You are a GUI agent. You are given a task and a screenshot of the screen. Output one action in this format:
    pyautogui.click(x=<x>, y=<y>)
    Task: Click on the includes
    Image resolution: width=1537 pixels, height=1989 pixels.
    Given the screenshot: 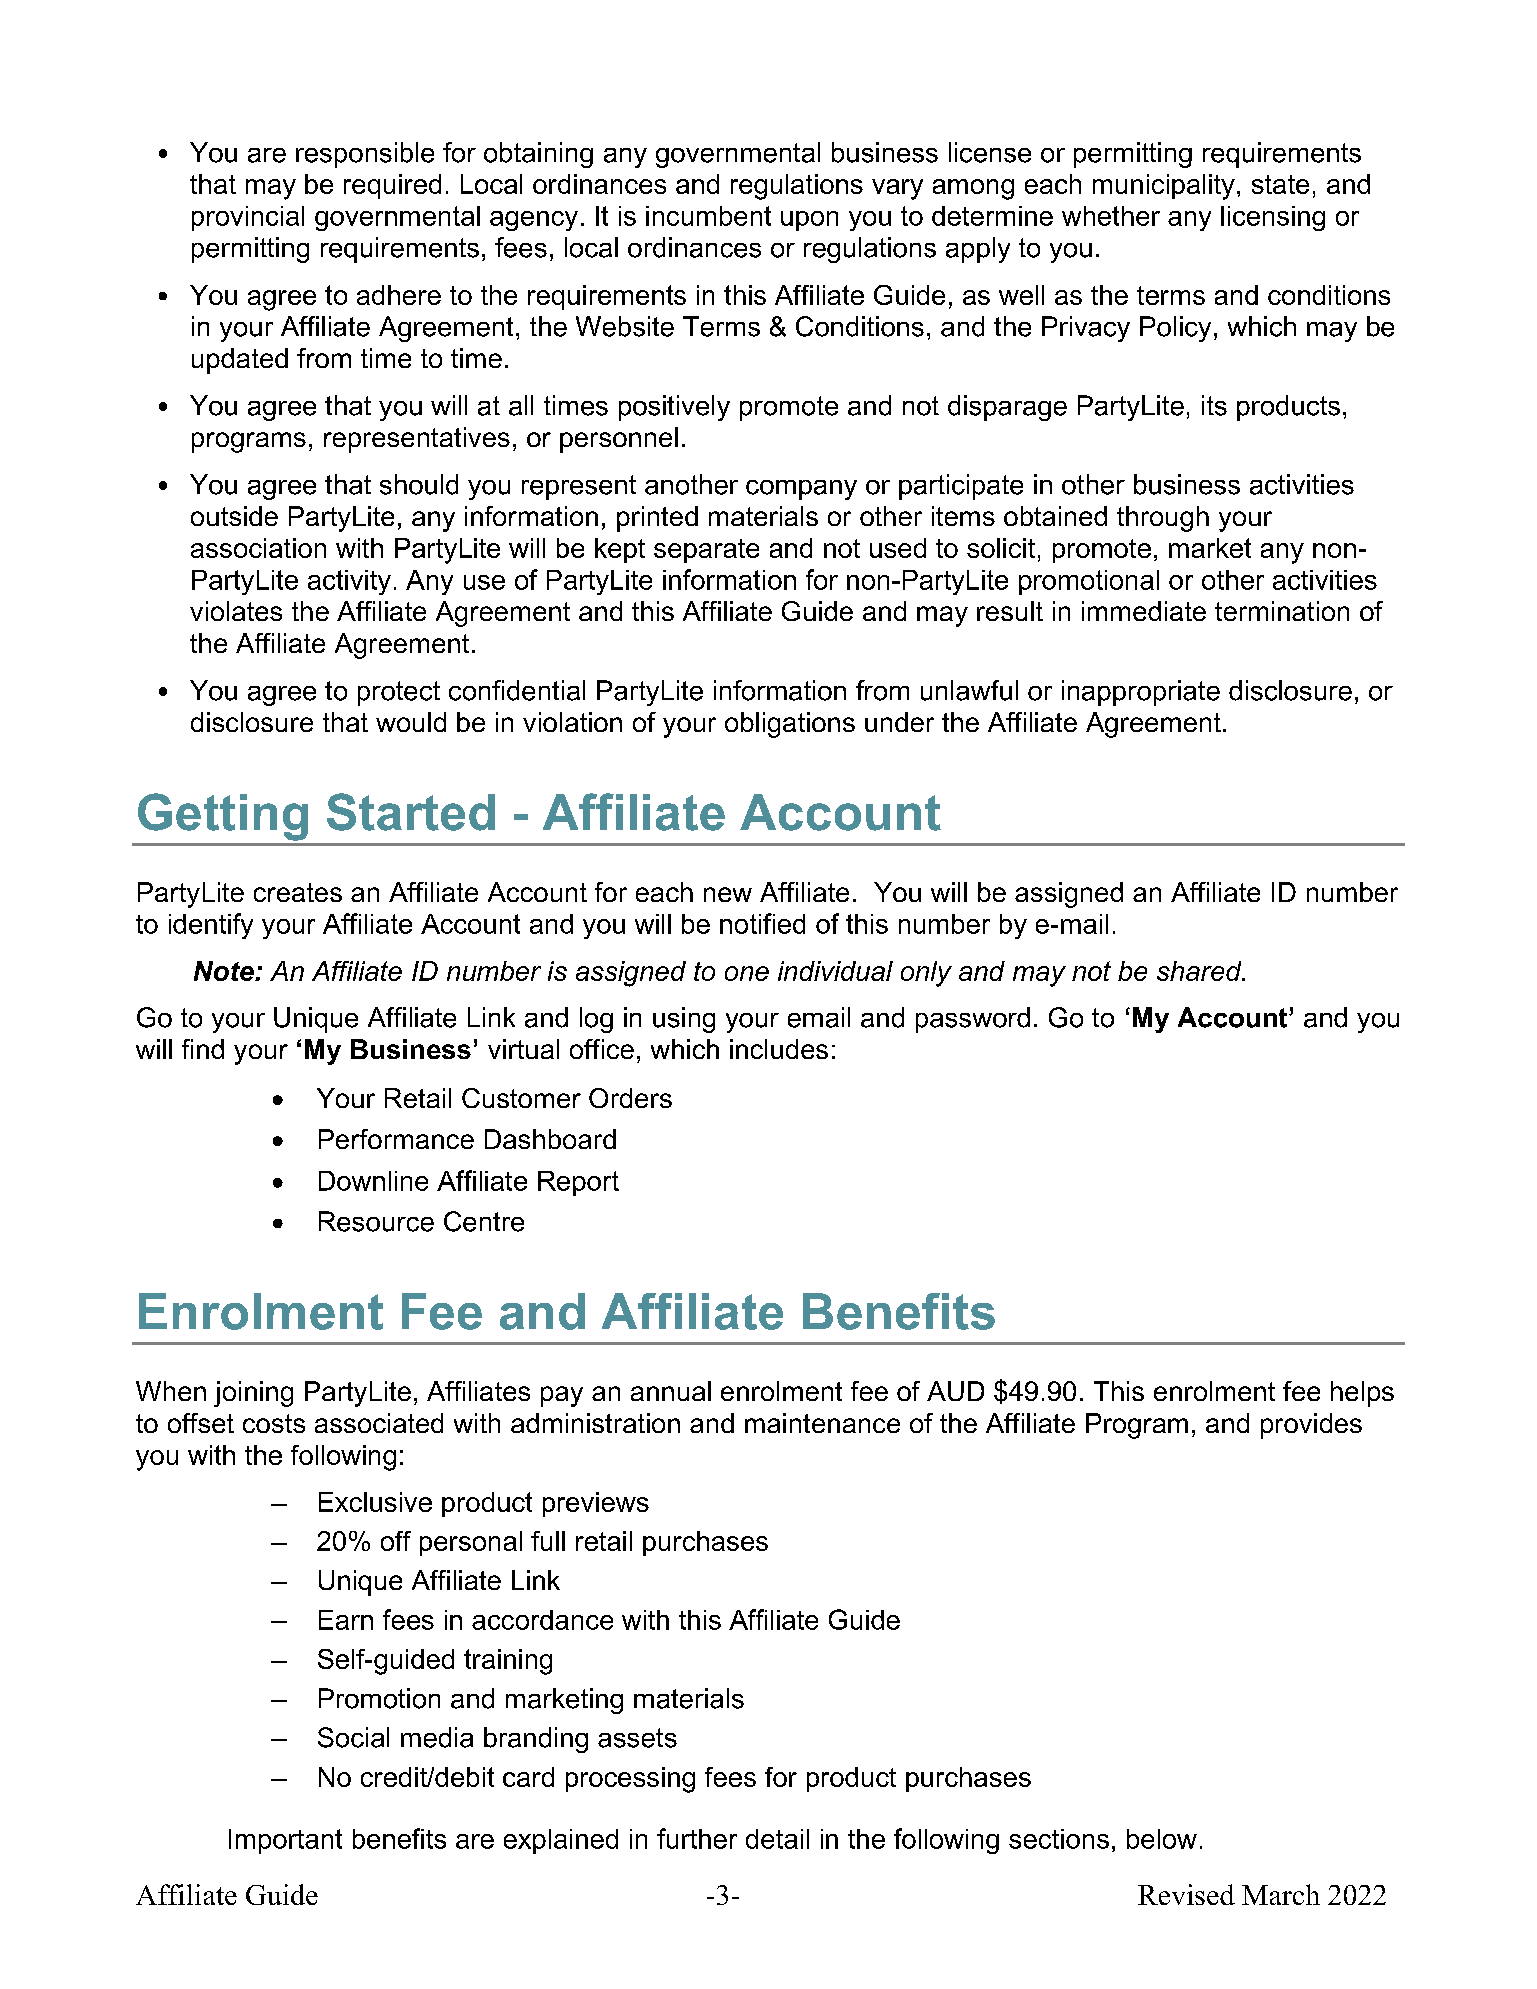 What is the action you would take?
    pyautogui.click(x=779, y=1049)
